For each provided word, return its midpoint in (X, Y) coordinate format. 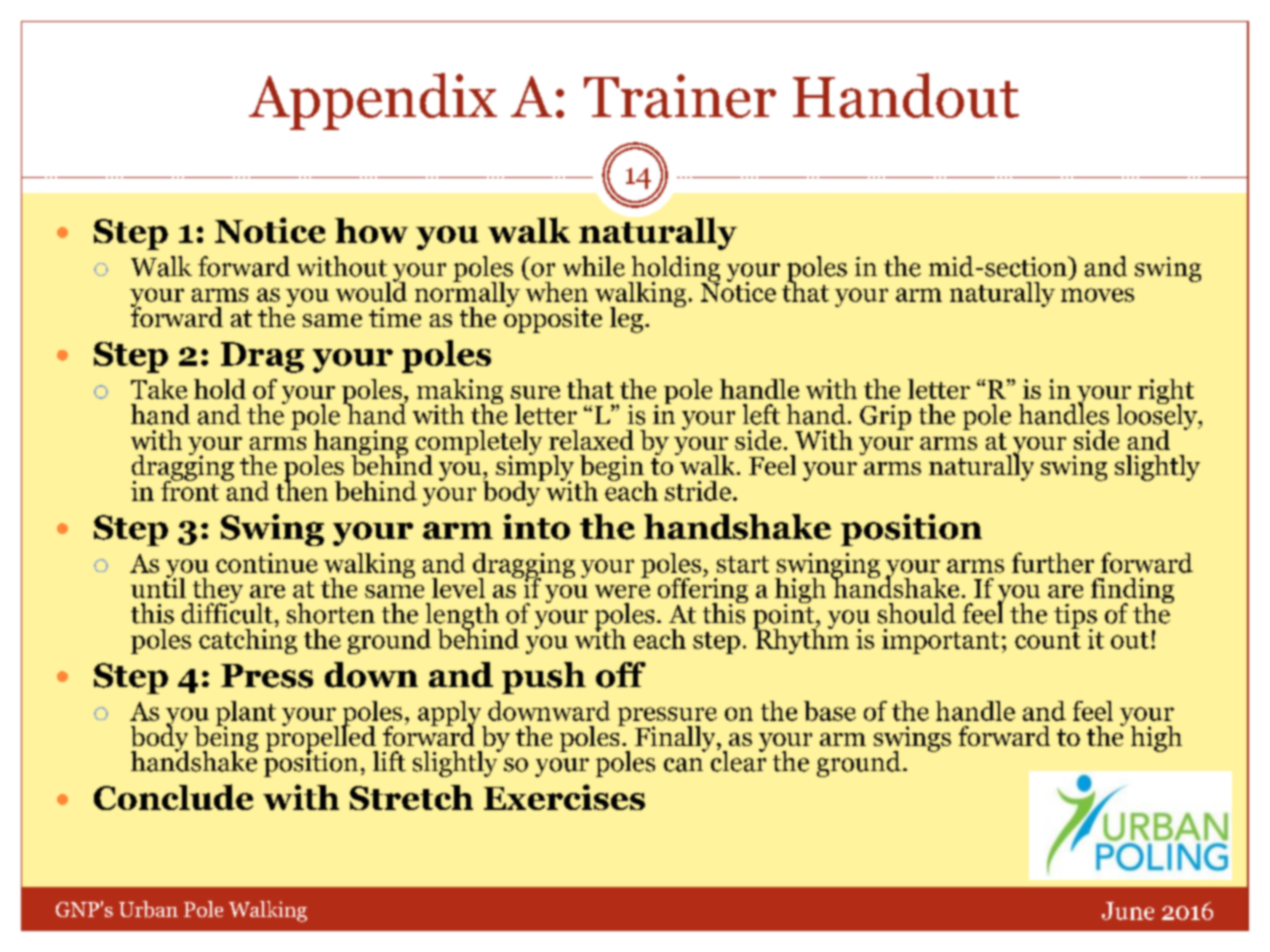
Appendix (373, 101)
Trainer (680, 96)
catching (248, 640)
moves (1097, 295)
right (1166, 393)
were (622, 591)
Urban (148, 909)
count (1048, 640)
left (761, 414)
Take (159, 389)
